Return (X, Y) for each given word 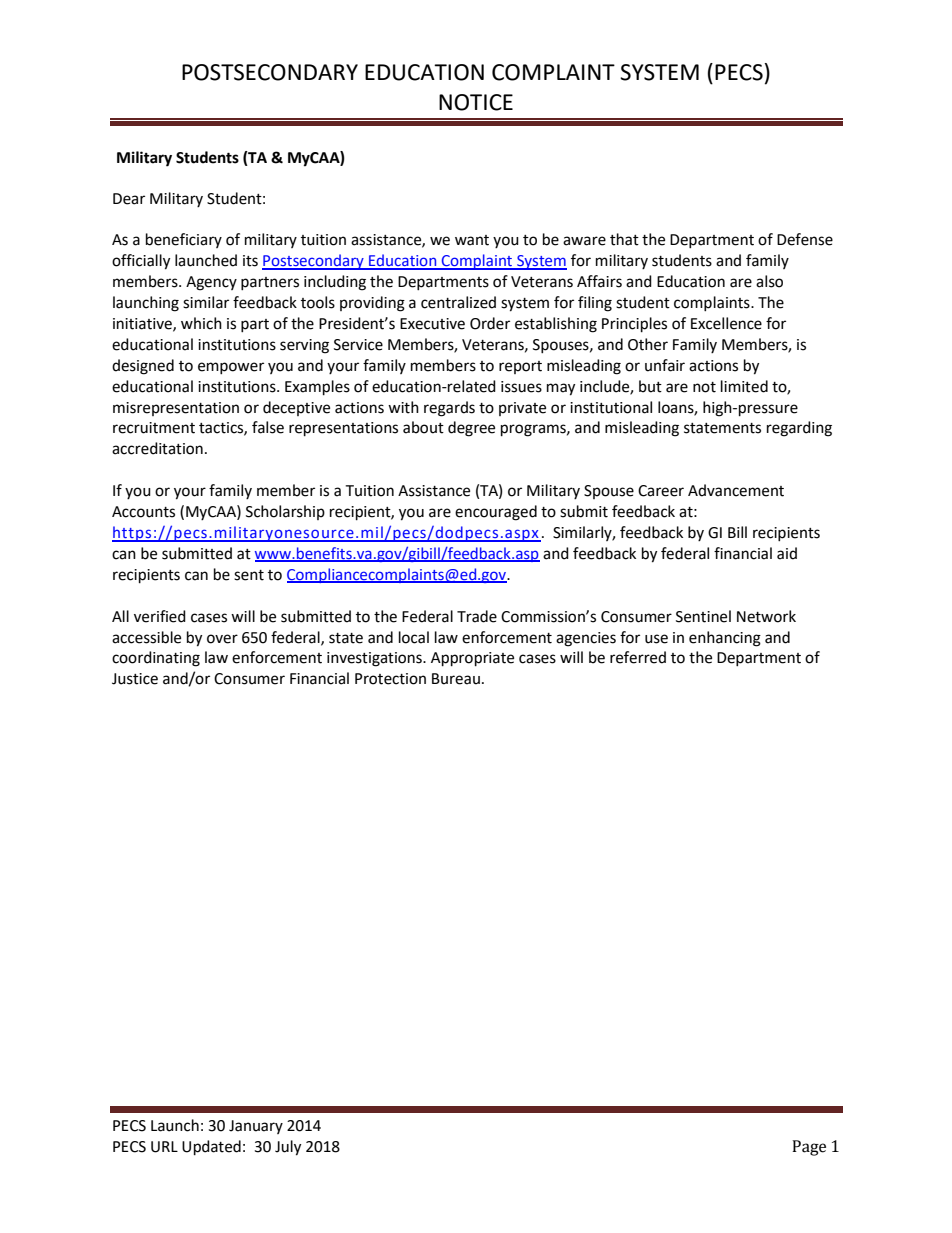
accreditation (157, 448)
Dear (129, 199)
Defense (805, 239)
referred (638, 657)
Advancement (736, 490)
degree (471, 429)
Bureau (456, 679)
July (288, 1148)
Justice (135, 679)
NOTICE (476, 102)
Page (809, 1148)
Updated (211, 1148)
